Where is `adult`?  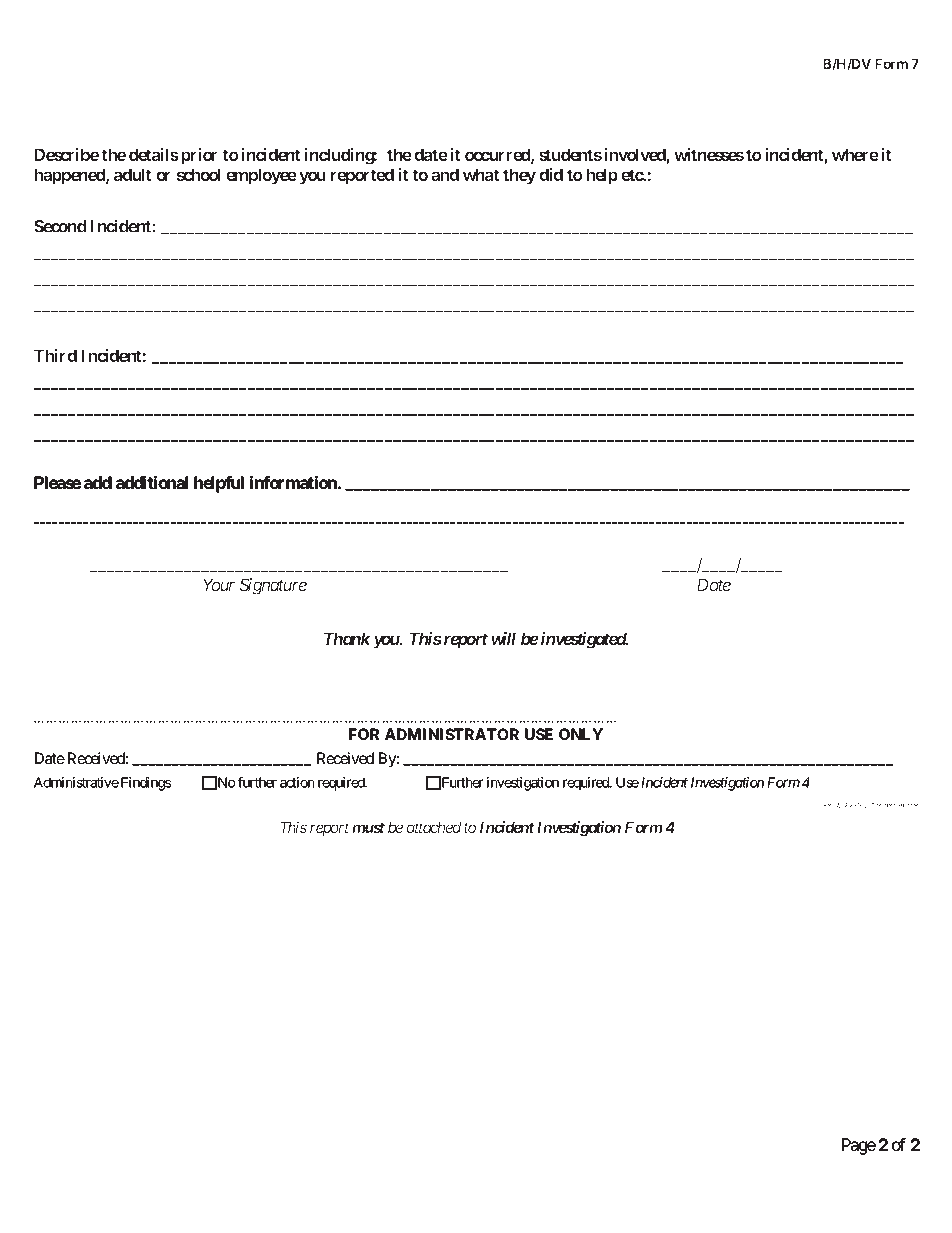 adult is located at coordinates (133, 174).
